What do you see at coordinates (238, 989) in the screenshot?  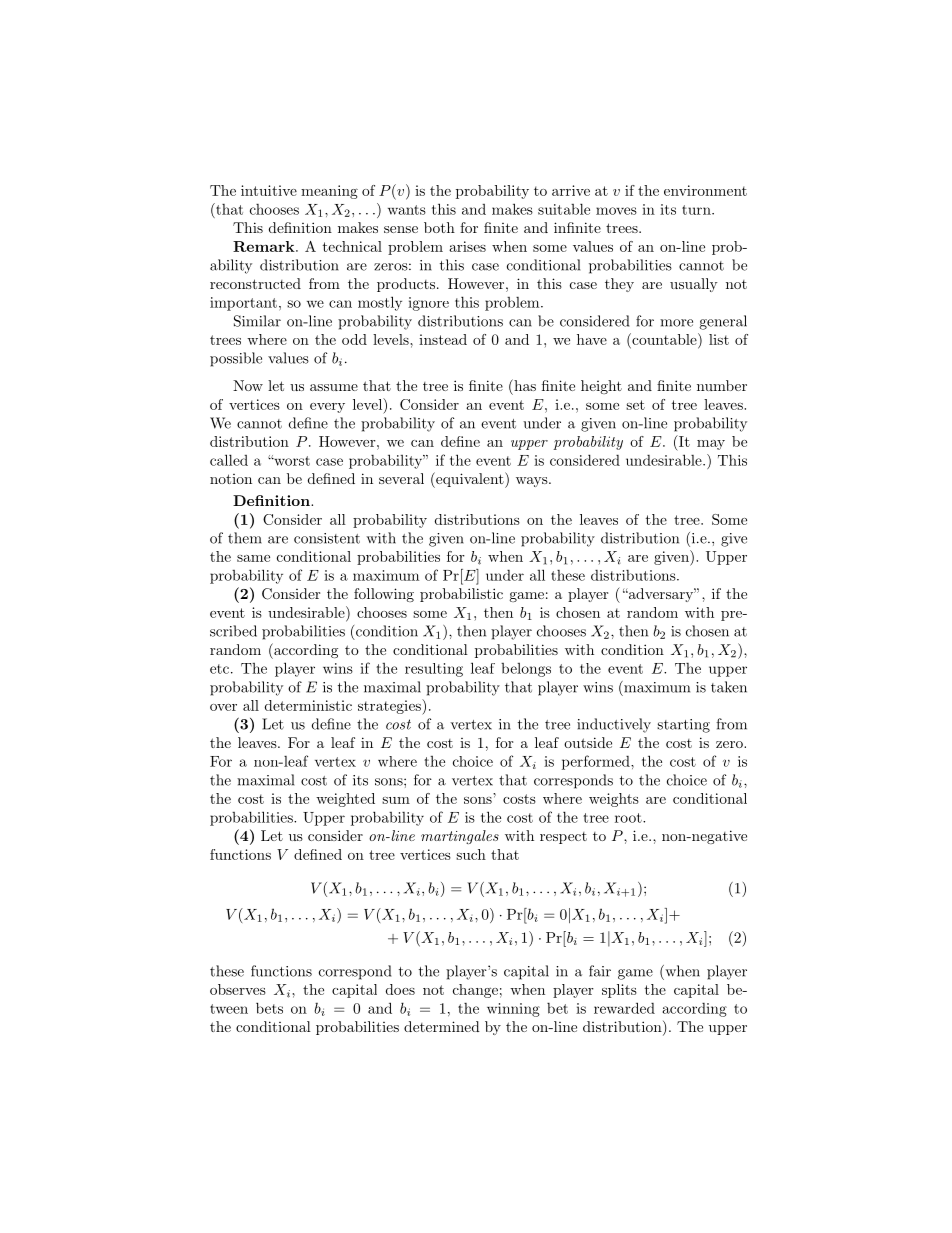 I see `observes` at bounding box center [238, 989].
